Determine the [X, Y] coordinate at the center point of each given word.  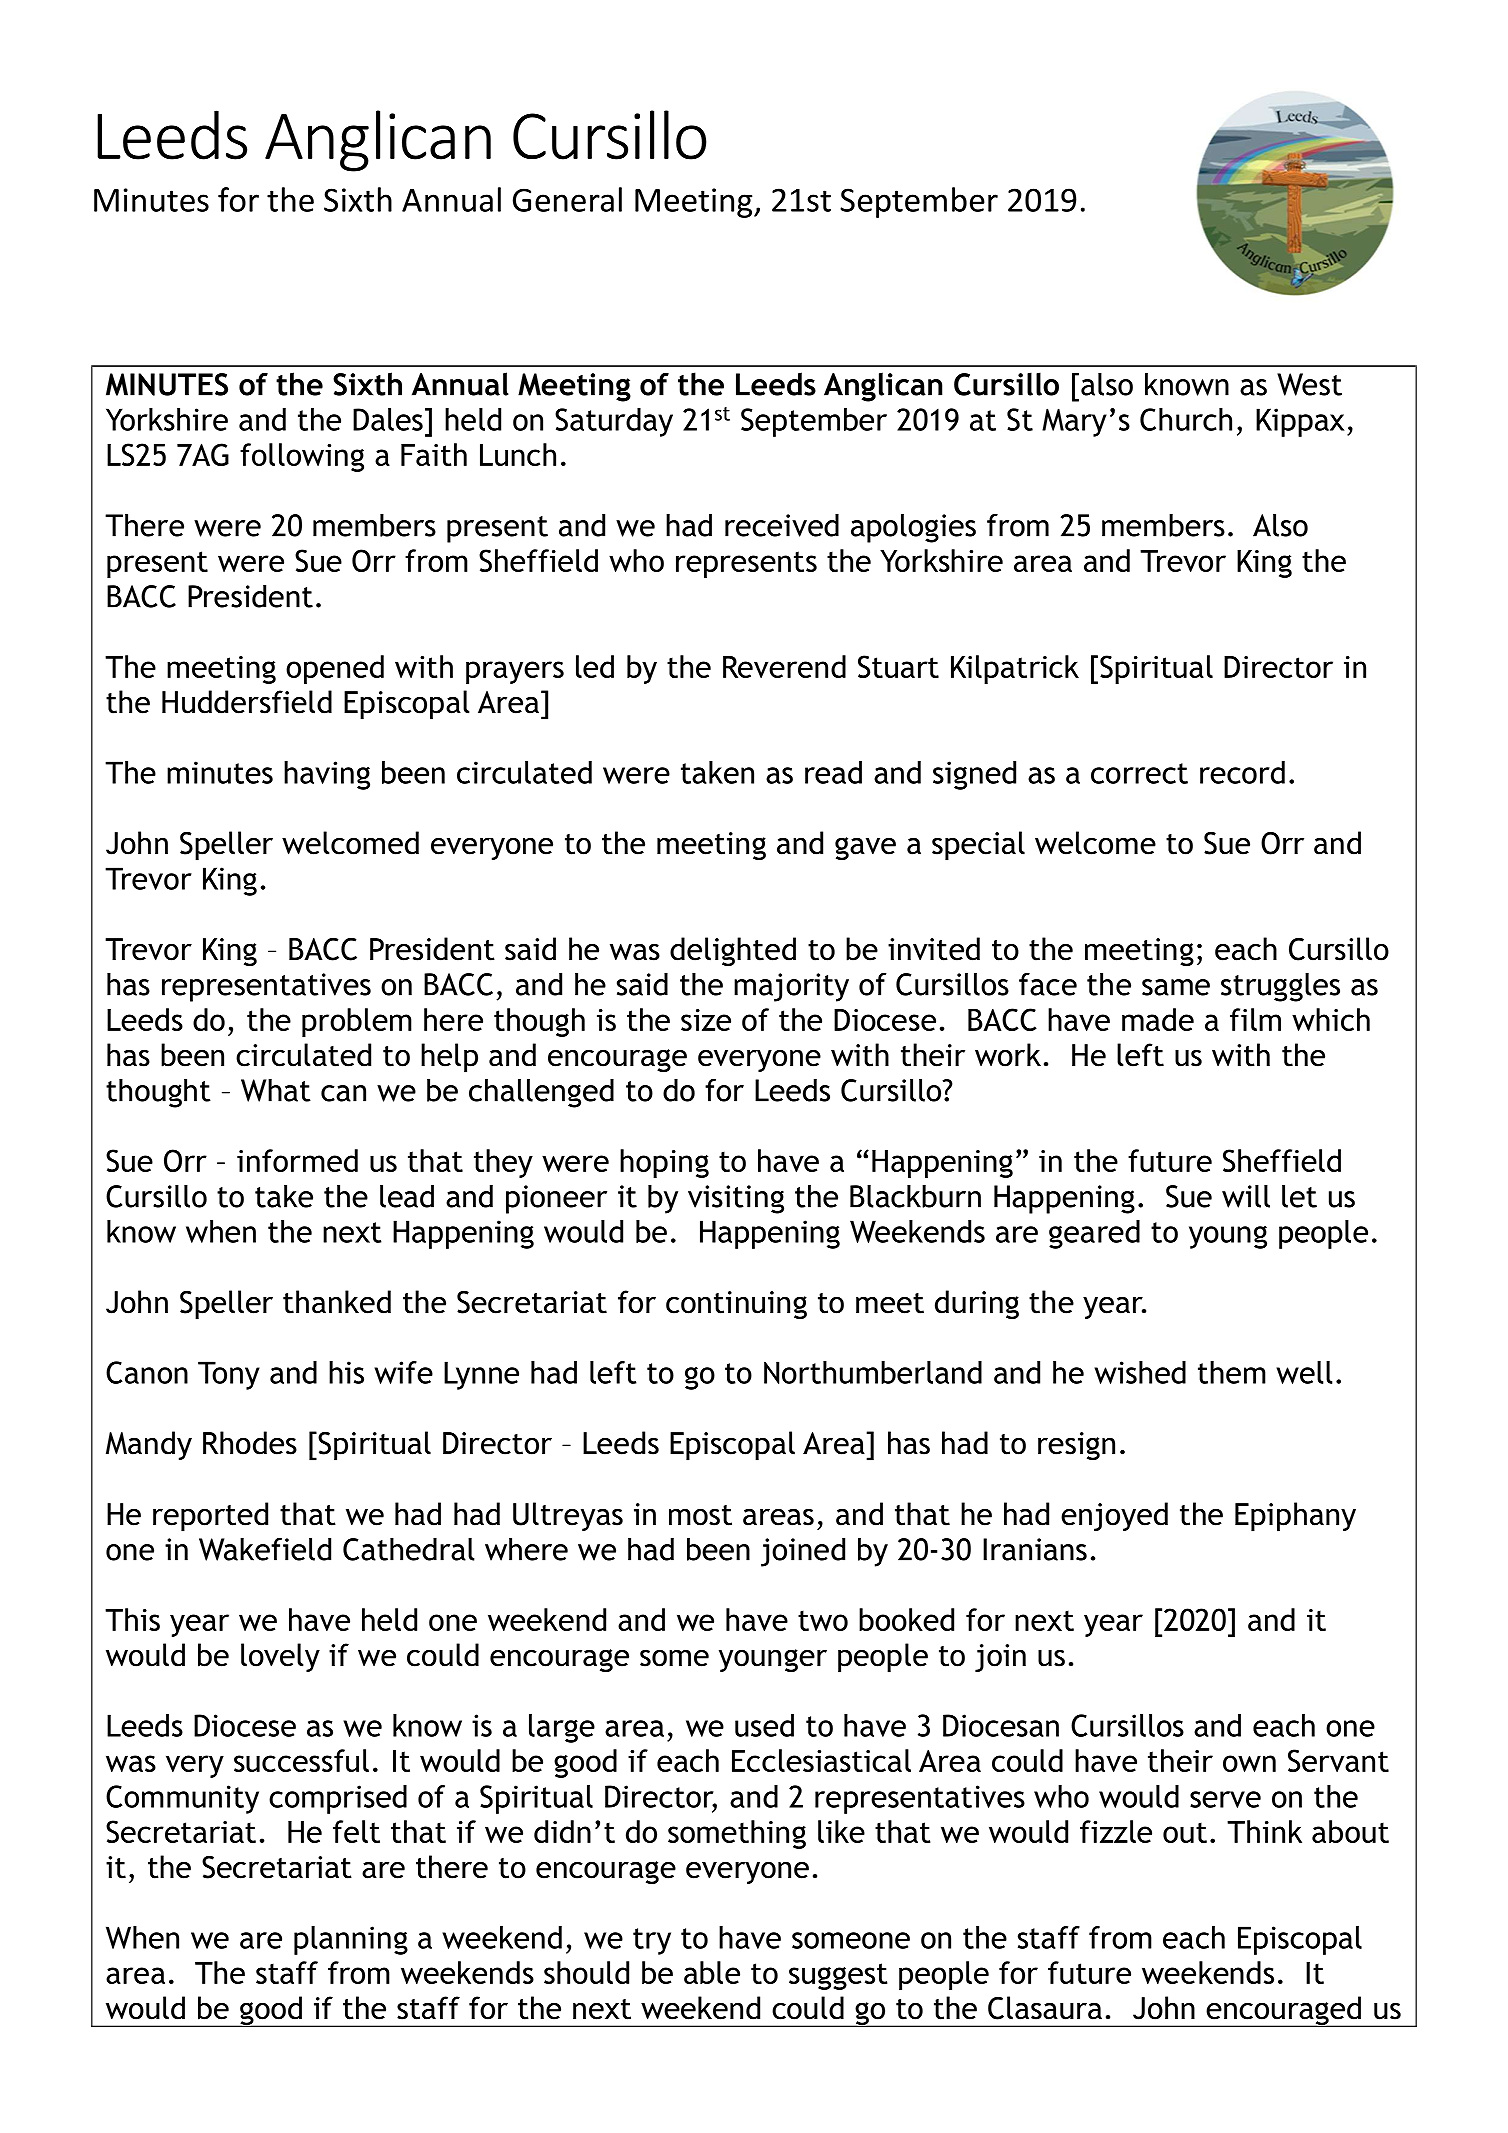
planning [351, 1940]
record [1242, 772]
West [1309, 384]
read [833, 772]
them [1232, 1372]
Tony [229, 1375]
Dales [388, 419]
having [327, 775]
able [712, 1972]
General [567, 199]
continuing [736, 1305]
